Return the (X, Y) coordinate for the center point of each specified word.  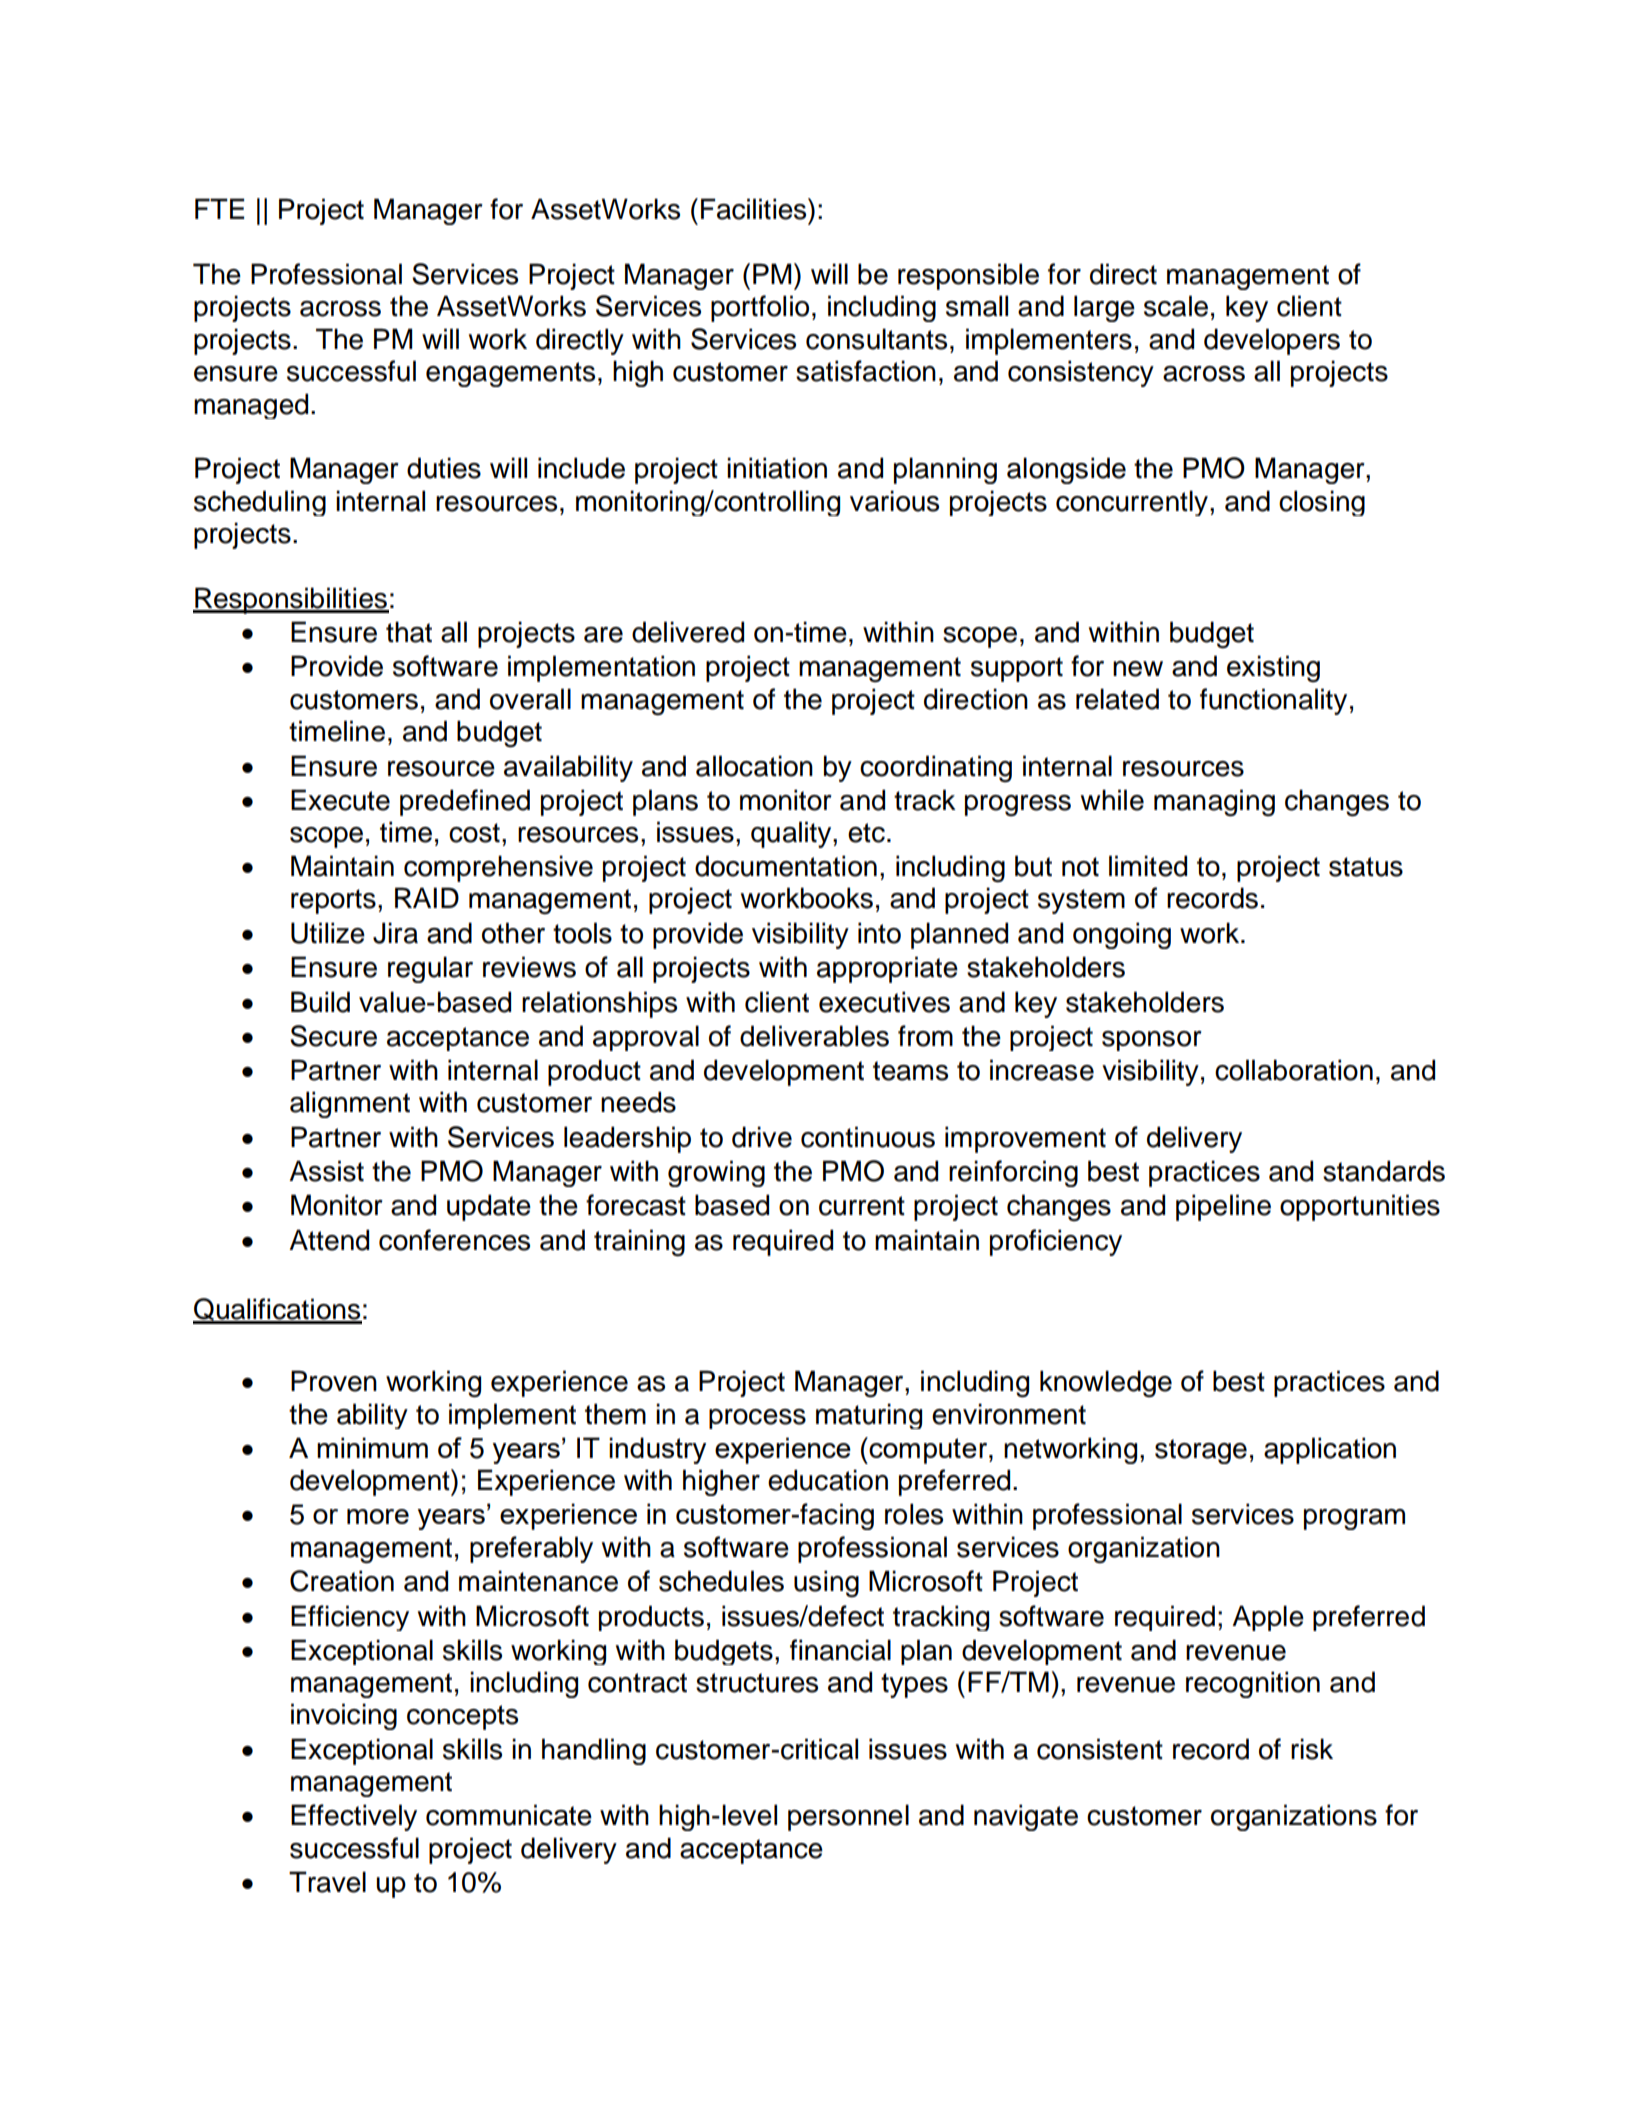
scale (1176, 306)
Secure (333, 1036)
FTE (219, 208)
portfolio (760, 308)
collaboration (1294, 1070)
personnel (848, 1817)
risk (1312, 1749)
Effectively (354, 1817)
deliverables (814, 1036)
